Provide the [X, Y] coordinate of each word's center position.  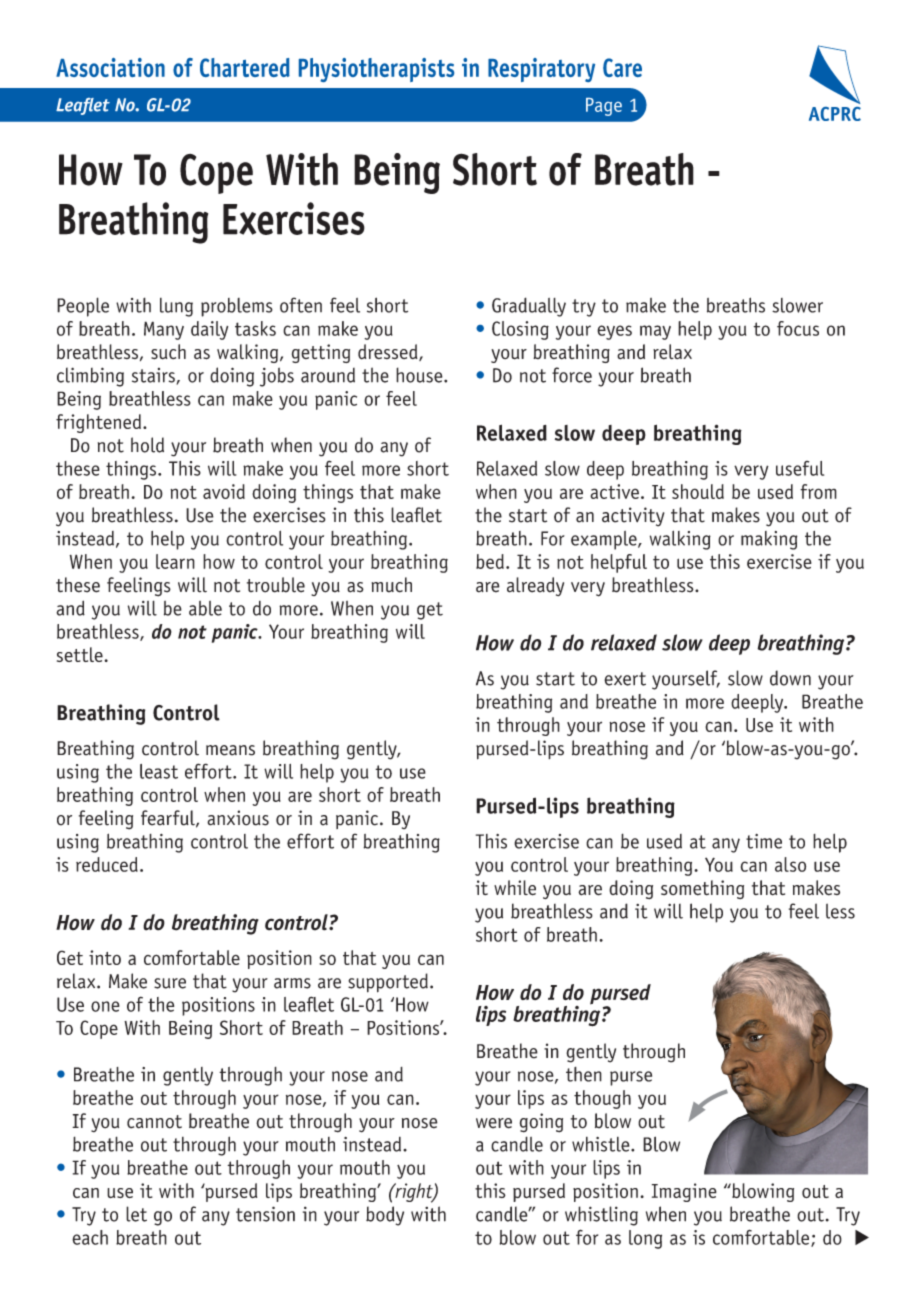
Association [110, 67]
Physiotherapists [376, 70]
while [515, 888]
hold [147, 445]
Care [622, 67]
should [698, 491]
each [90, 1237]
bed [490, 561]
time [764, 841]
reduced [107, 864]
